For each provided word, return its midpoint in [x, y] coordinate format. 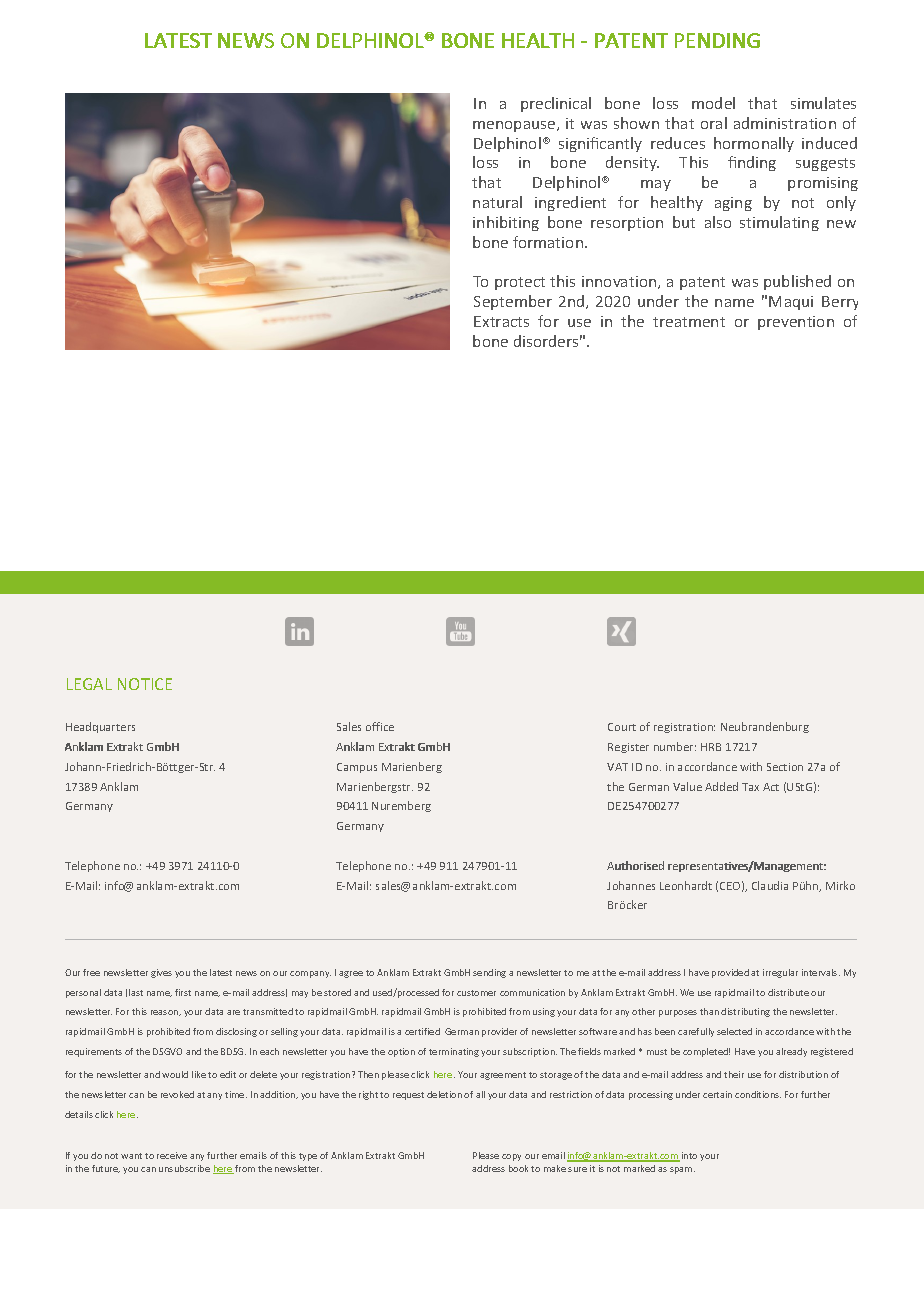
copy [511, 1157]
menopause [515, 126]
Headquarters [100, 727]
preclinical [556, 104]
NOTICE [145, 684]
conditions [758, 1094]
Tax [750, 787]
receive [172, 1155]
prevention [796, 323]
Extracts [501, 321]
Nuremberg [401, 806]
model [713, 103]
